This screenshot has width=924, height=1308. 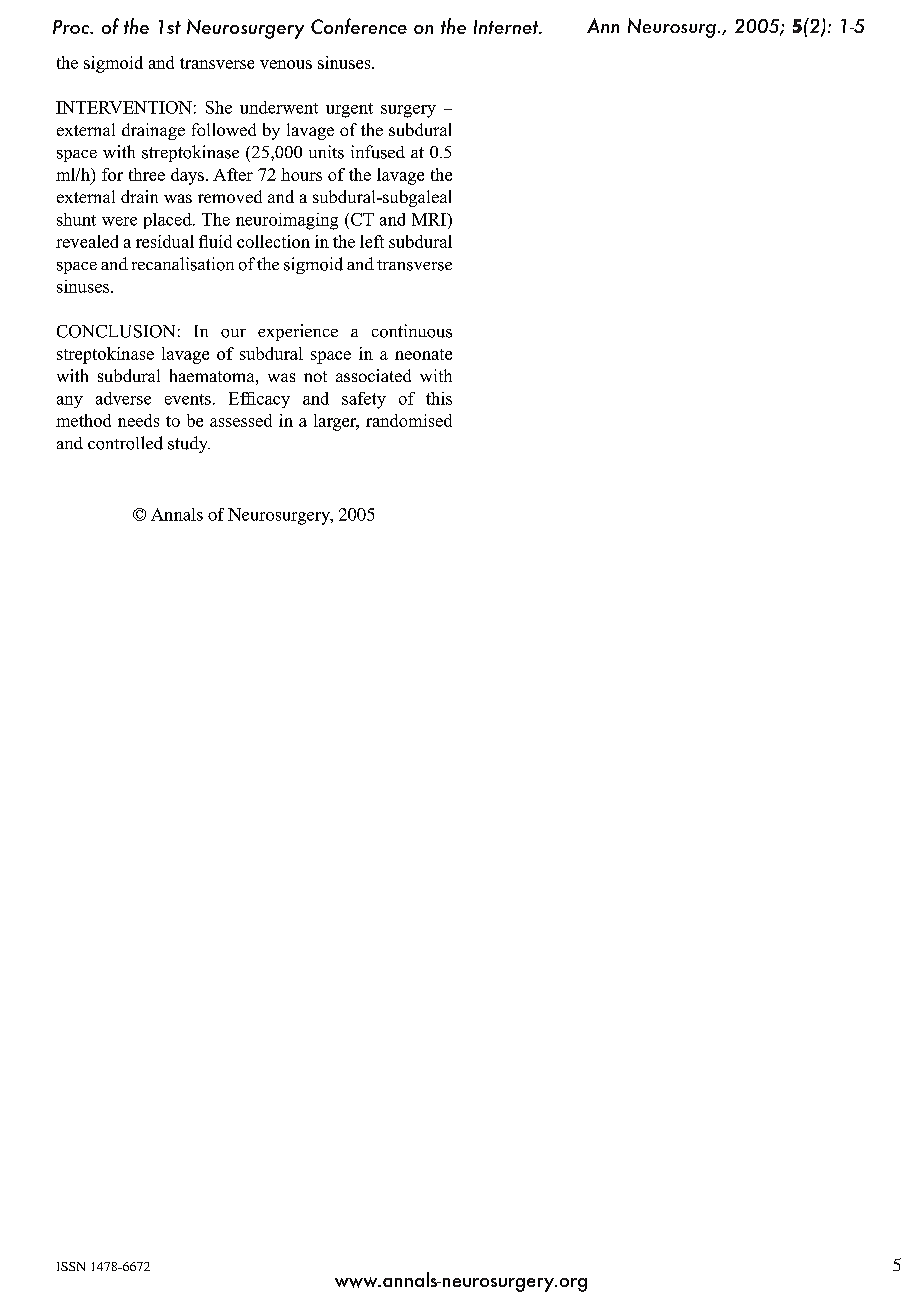 What do you see at coordinates (71, 1266) in the screenshot?
I see `ISSN` at bounding box center [71, 1266].
